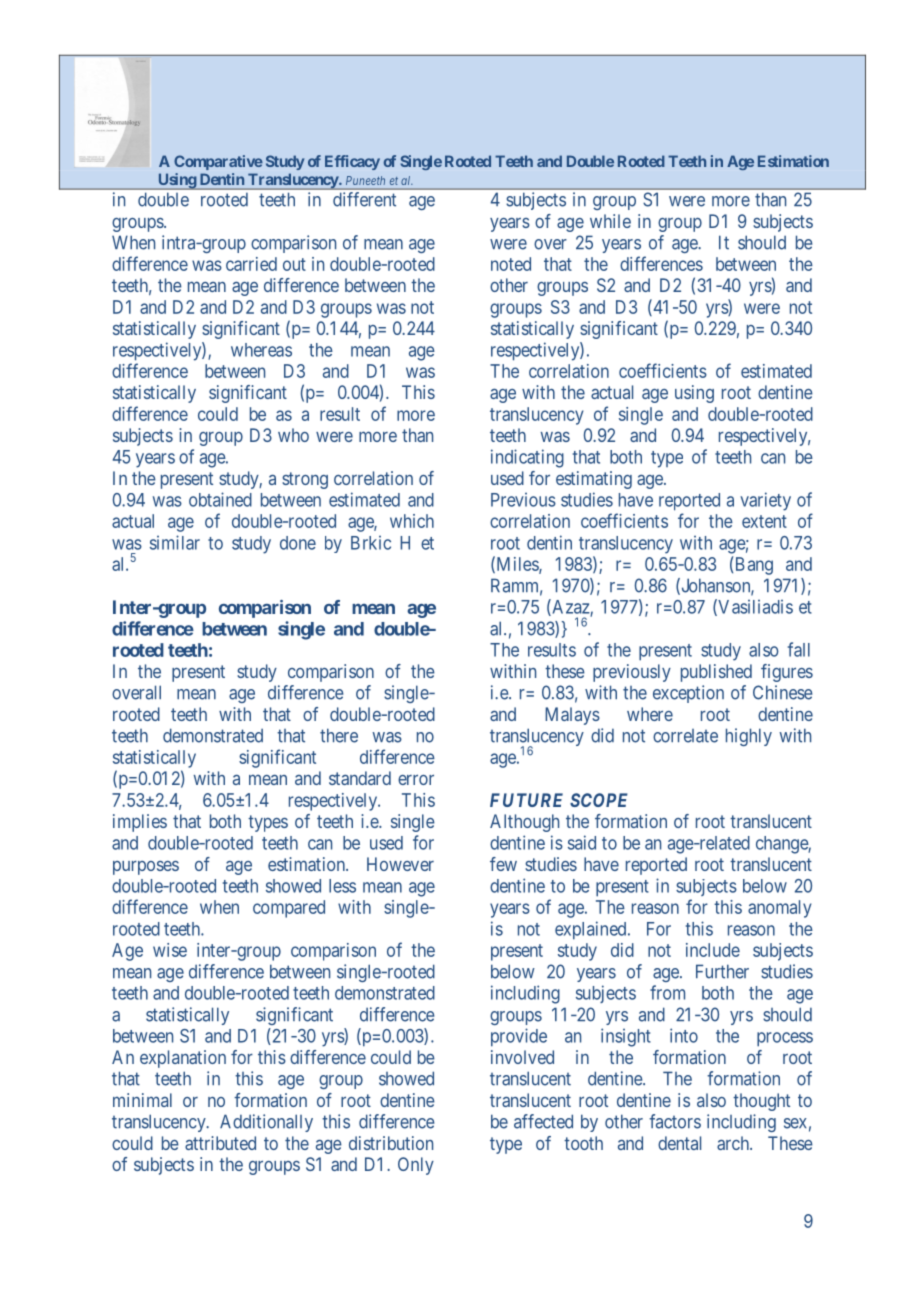  Describe the element at coordinates (524, 823) in the screenshot. I see `Although` at that location.
